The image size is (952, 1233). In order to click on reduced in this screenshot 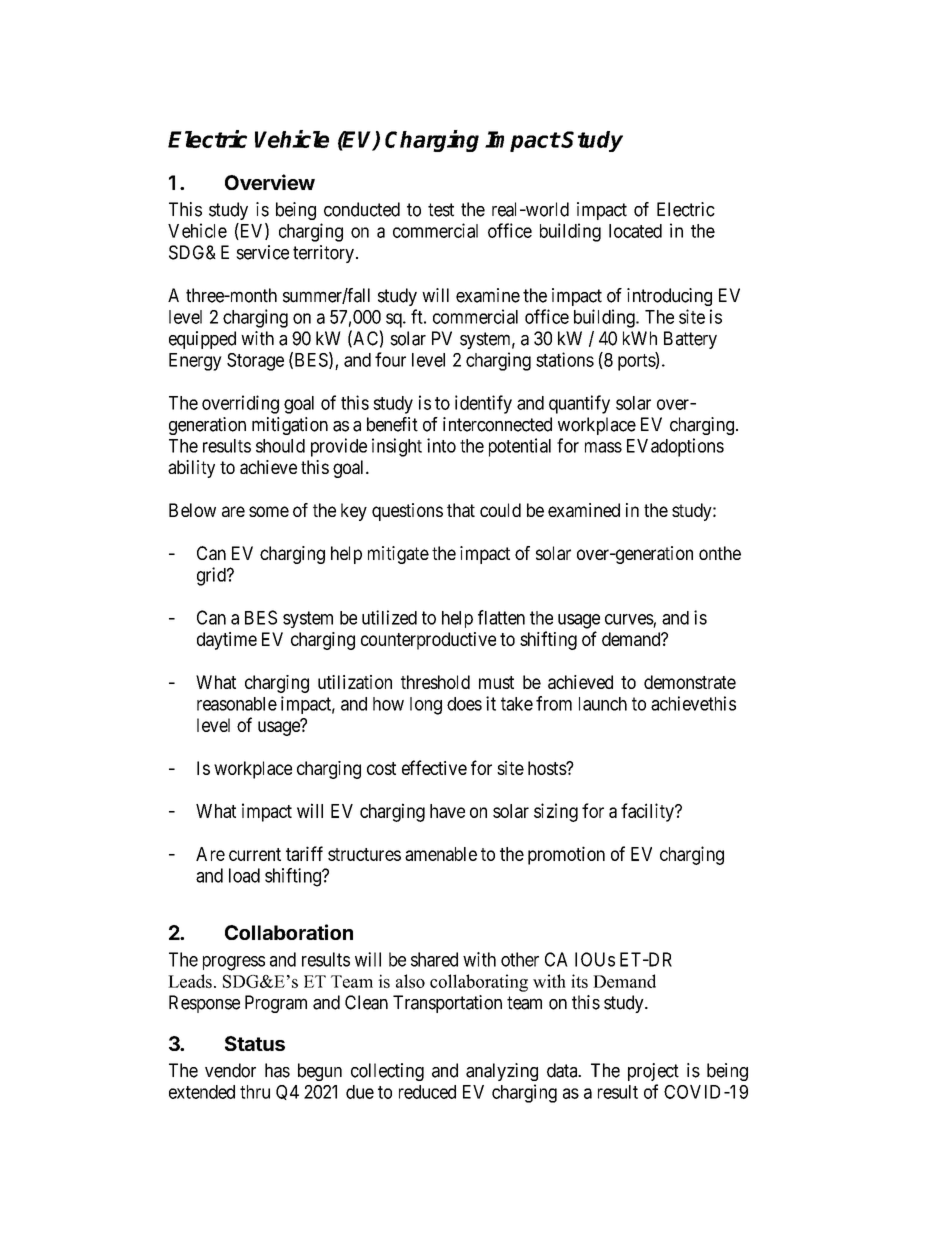, I will do `click(427, 1092)`.
